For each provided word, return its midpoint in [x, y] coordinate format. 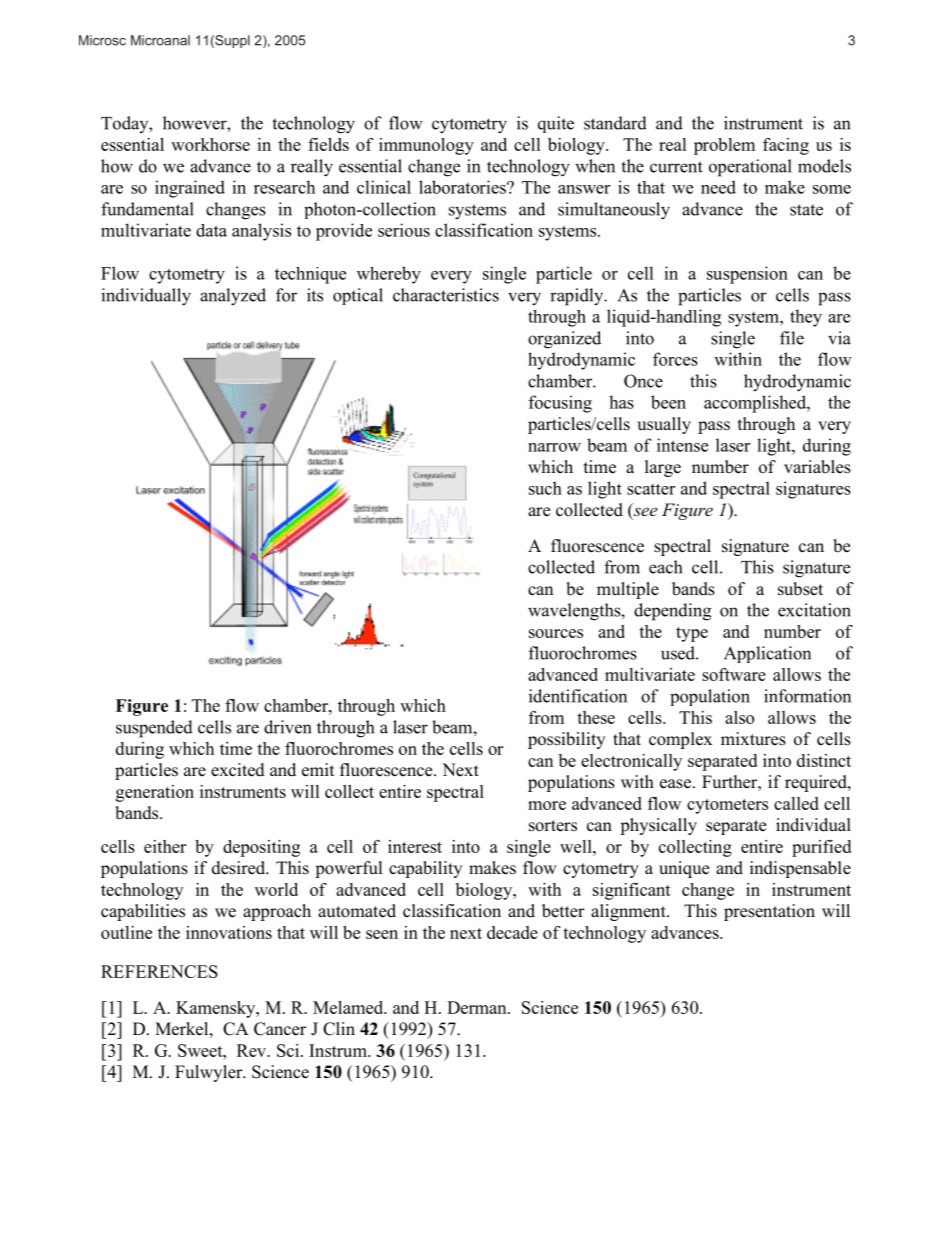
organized [564, 340]
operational [750, 168]
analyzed [233, 297]
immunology [426, 146]
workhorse [210, 144]
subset [800, 589]
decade [512, 932]
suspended [154, 729]
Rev [252, 1050]
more [547, 805]
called [796, 803]
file [792, 338]
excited [238, 770]
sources [556, 633]
